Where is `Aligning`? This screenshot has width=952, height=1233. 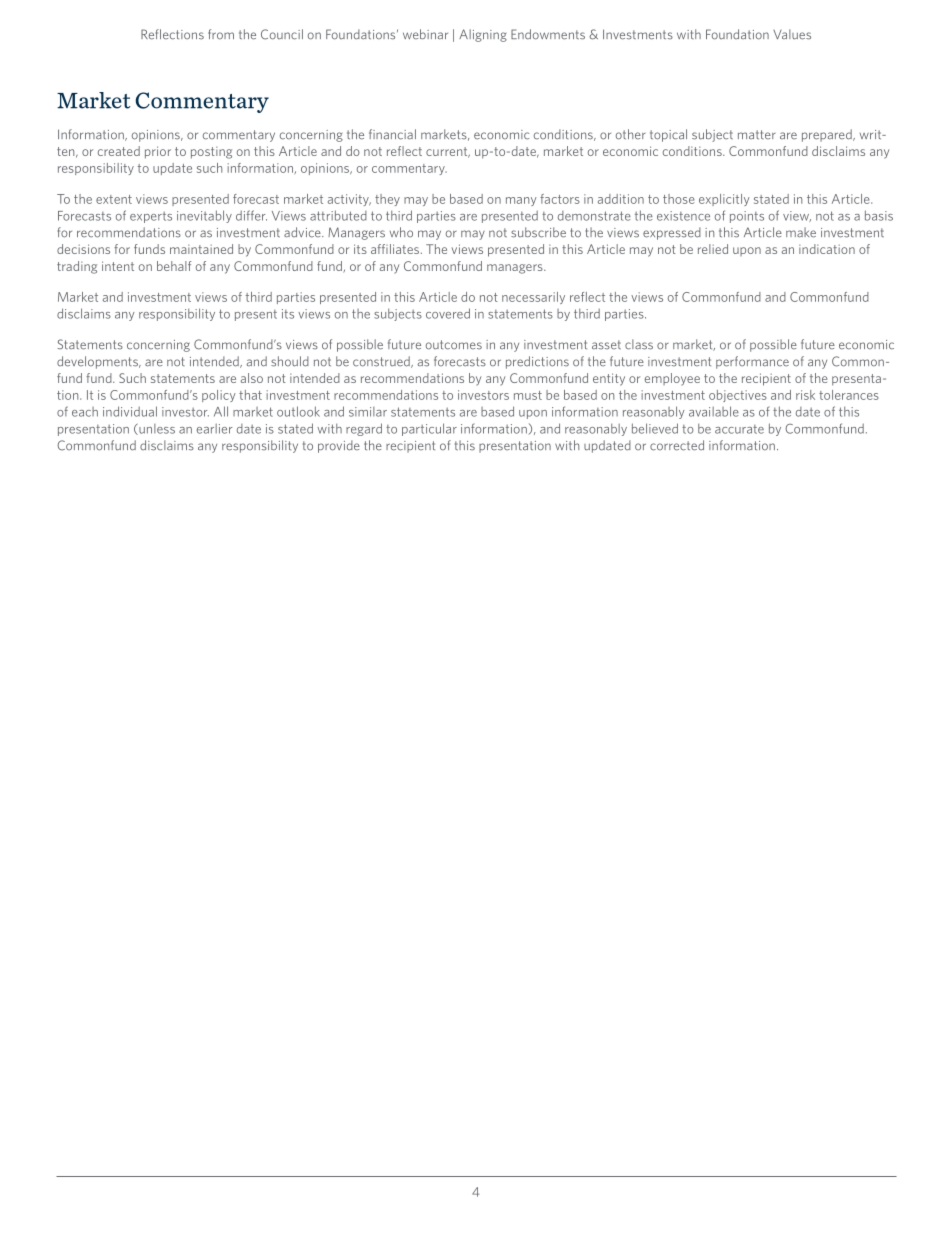
Aligning is located at coordinates (483, 35).
